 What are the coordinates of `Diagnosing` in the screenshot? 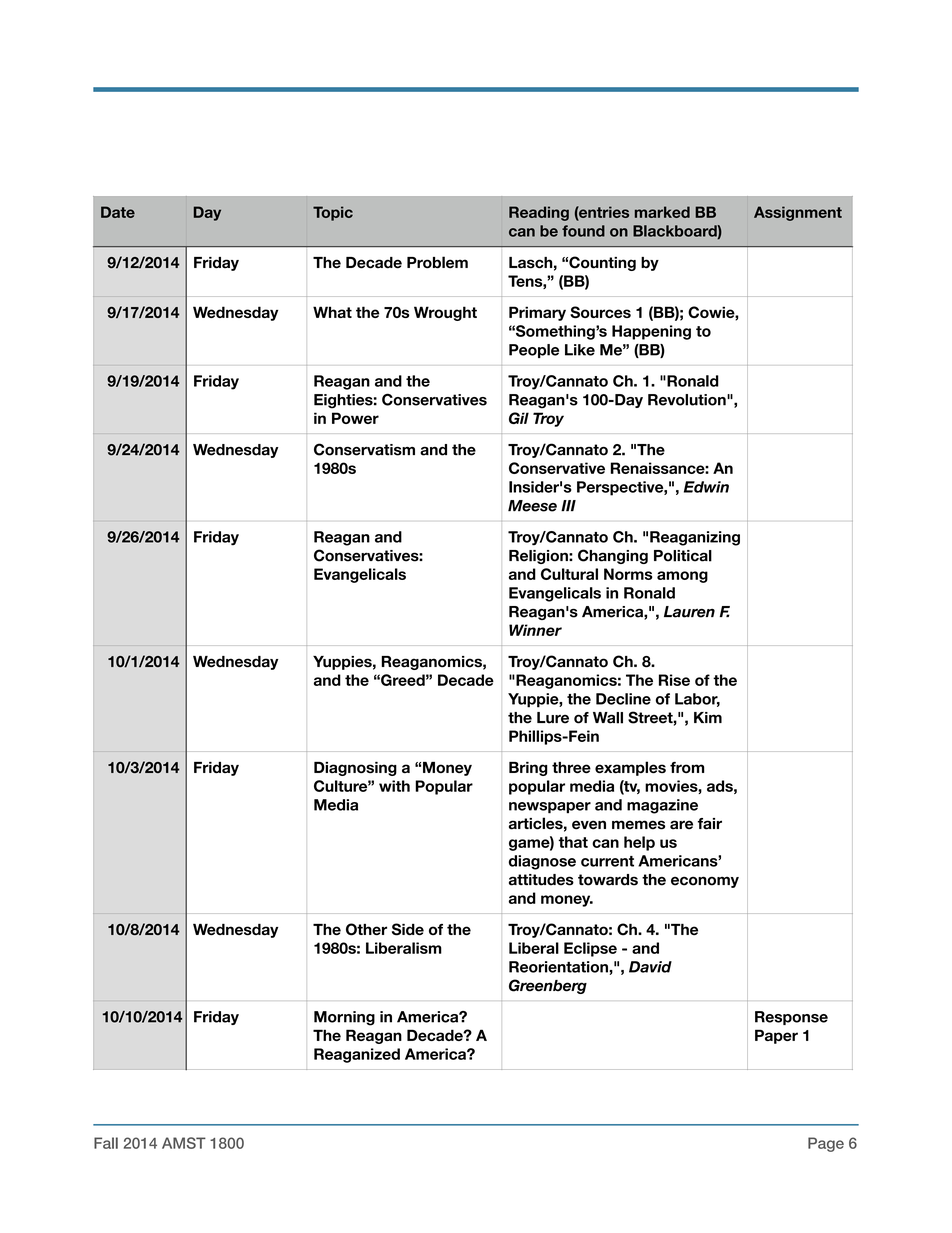 It's located at (355, 769).
